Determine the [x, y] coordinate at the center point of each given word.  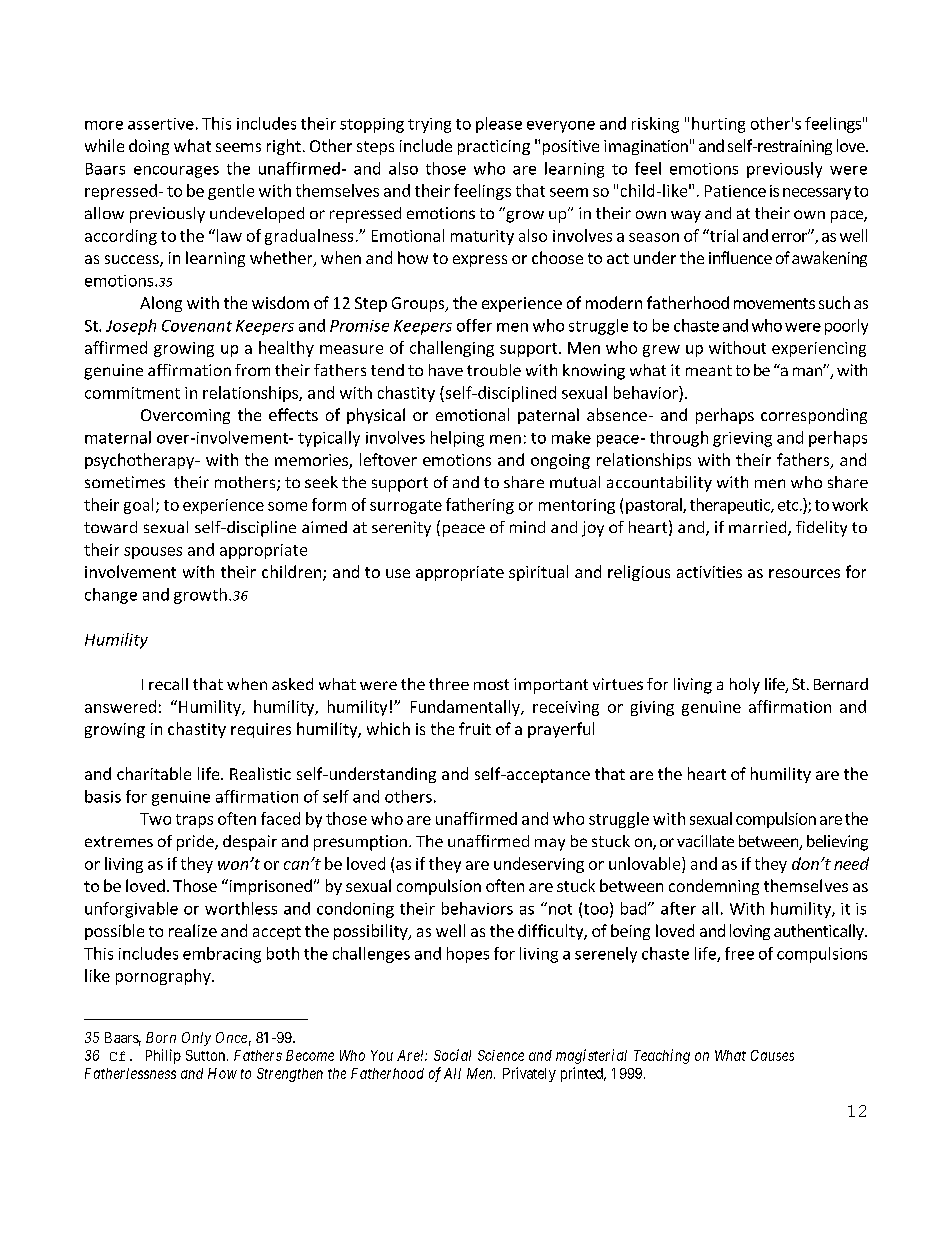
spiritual [538, 573]
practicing [494, 147]
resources [804, 573]
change [111, 596]
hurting [718, 125]
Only [196, 1039]
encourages [176, 172]
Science [501, 1055]
